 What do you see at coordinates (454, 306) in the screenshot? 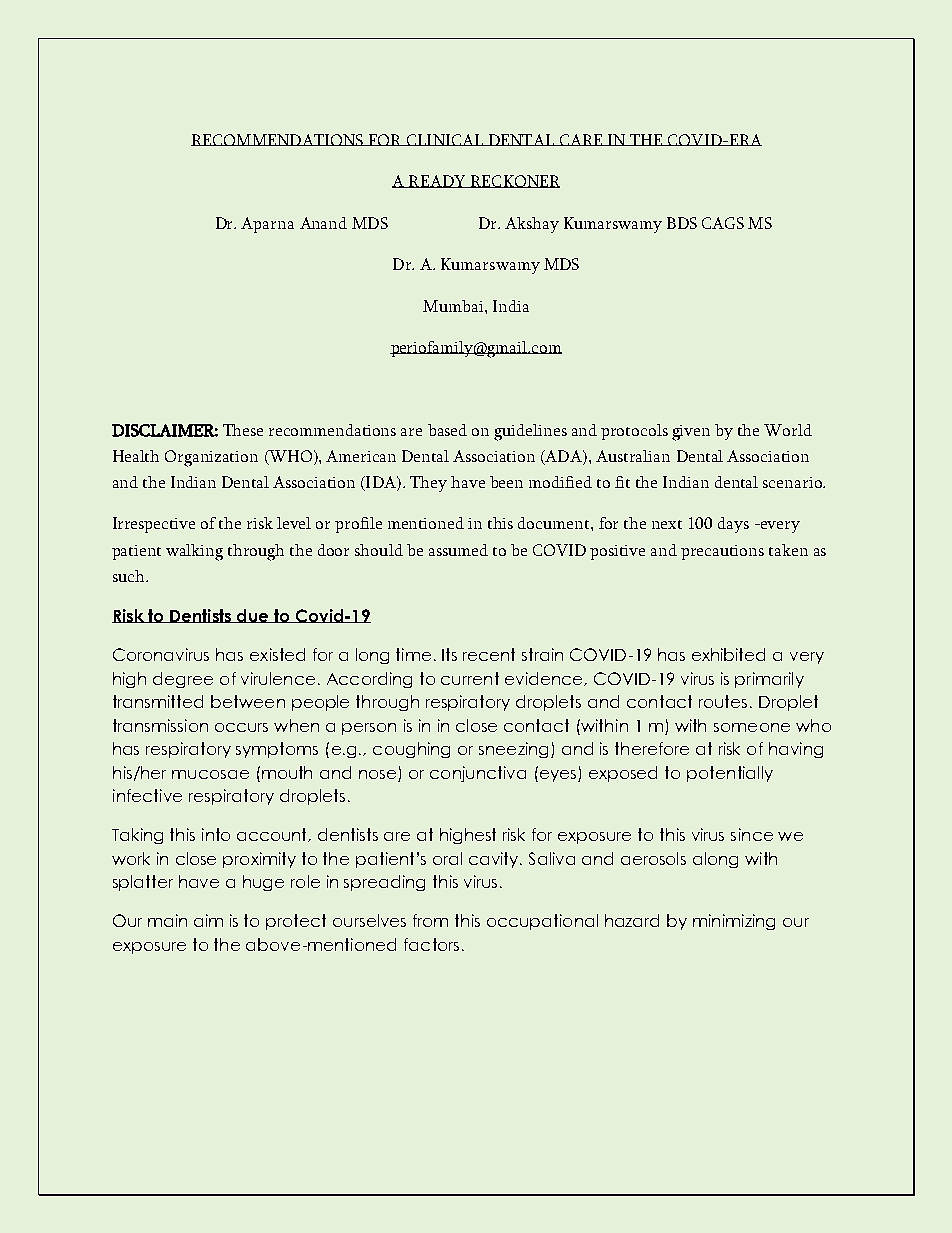
I see `Mumbai` at bounding box center [454, 306].
